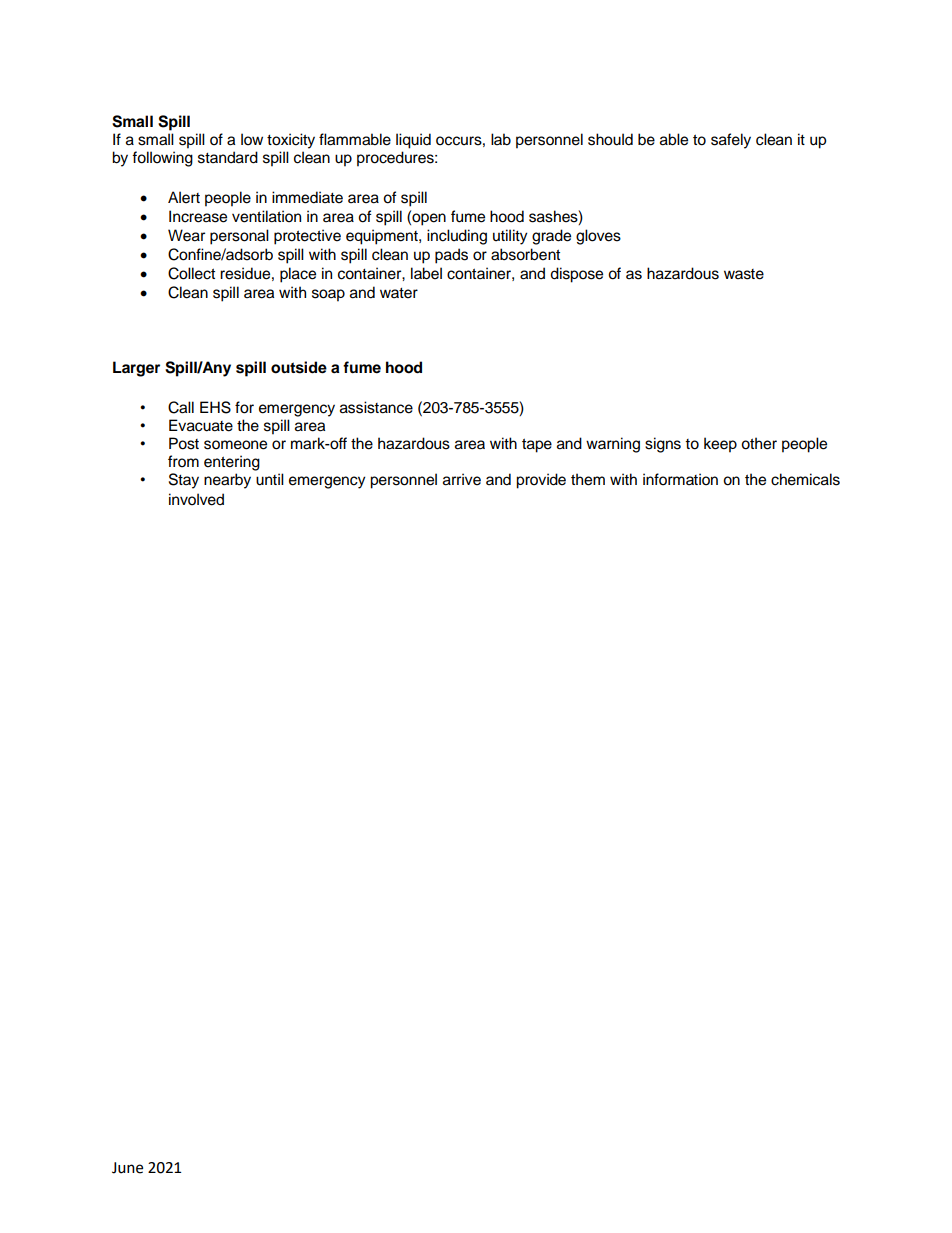 This screenshot has width=952, height=1233. I want to click on June, so click(127, 1168).
